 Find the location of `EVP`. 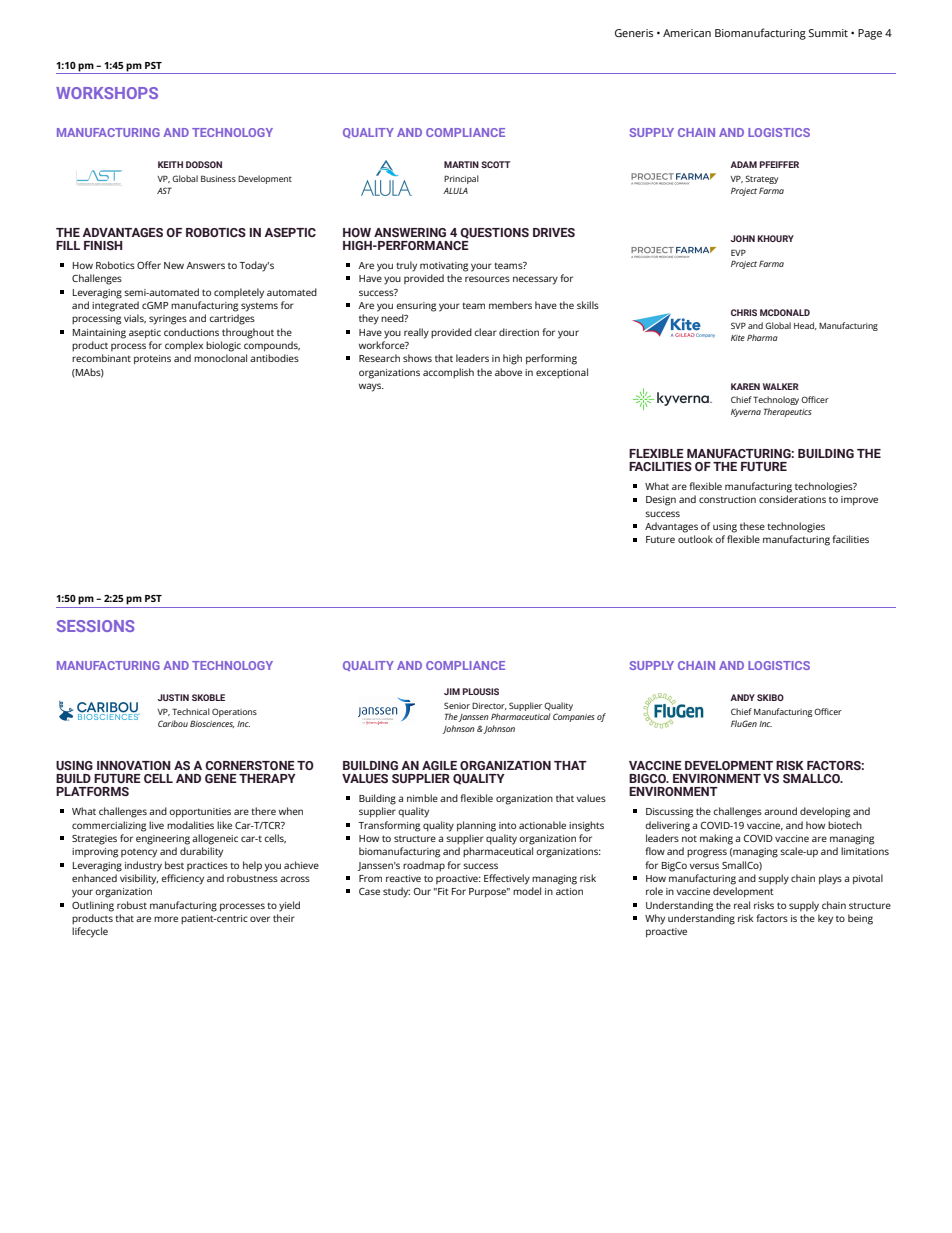

EVP is located at coordinates (738, 252).
